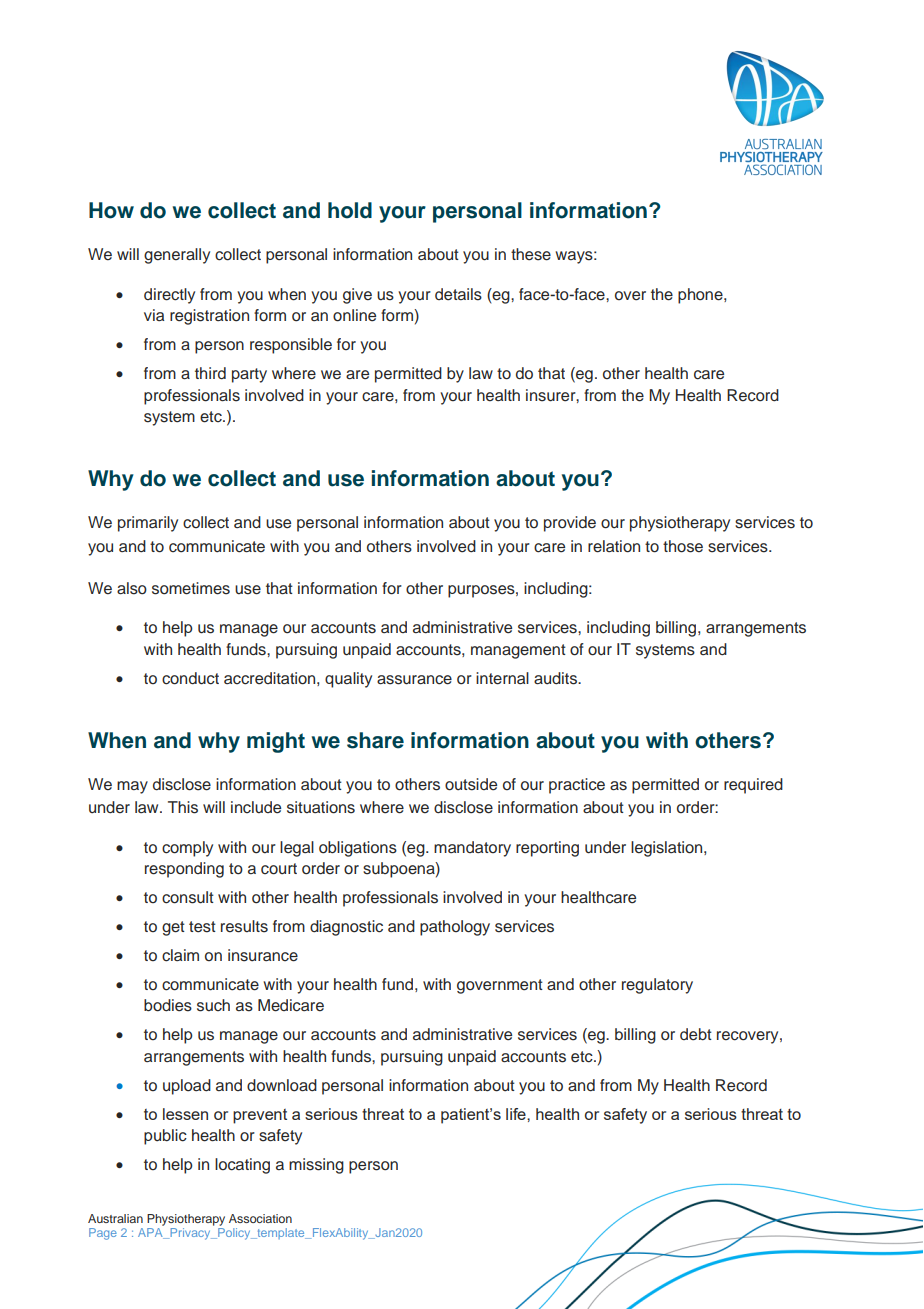 This screenshot has width=924, height=1309. What do you see at coordinates (191, 588) in the screenshot?
I see `sometimes` at bounding box center [191, 588].
